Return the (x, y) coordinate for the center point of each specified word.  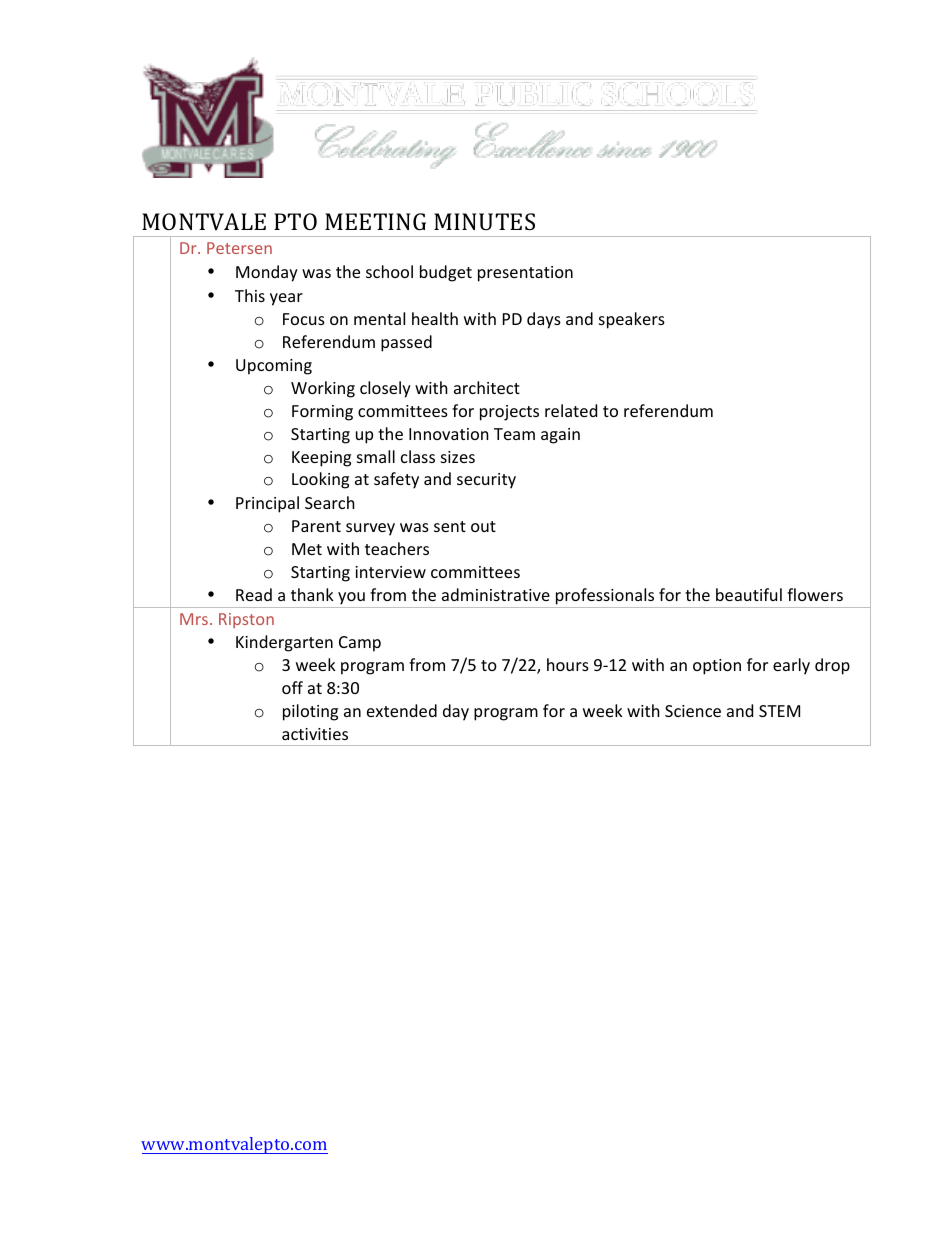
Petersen (239, 248)
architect (487, 387)
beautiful (749, 594)
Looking (320, 480)
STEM (779, 711)
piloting (310, 712)
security (486, 481)
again (560, 436)
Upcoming (274, 367)
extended (402, 710)
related (571, 410)
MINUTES (484, 221)
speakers (632, 320)
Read (254, 594)
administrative (496, 594)
